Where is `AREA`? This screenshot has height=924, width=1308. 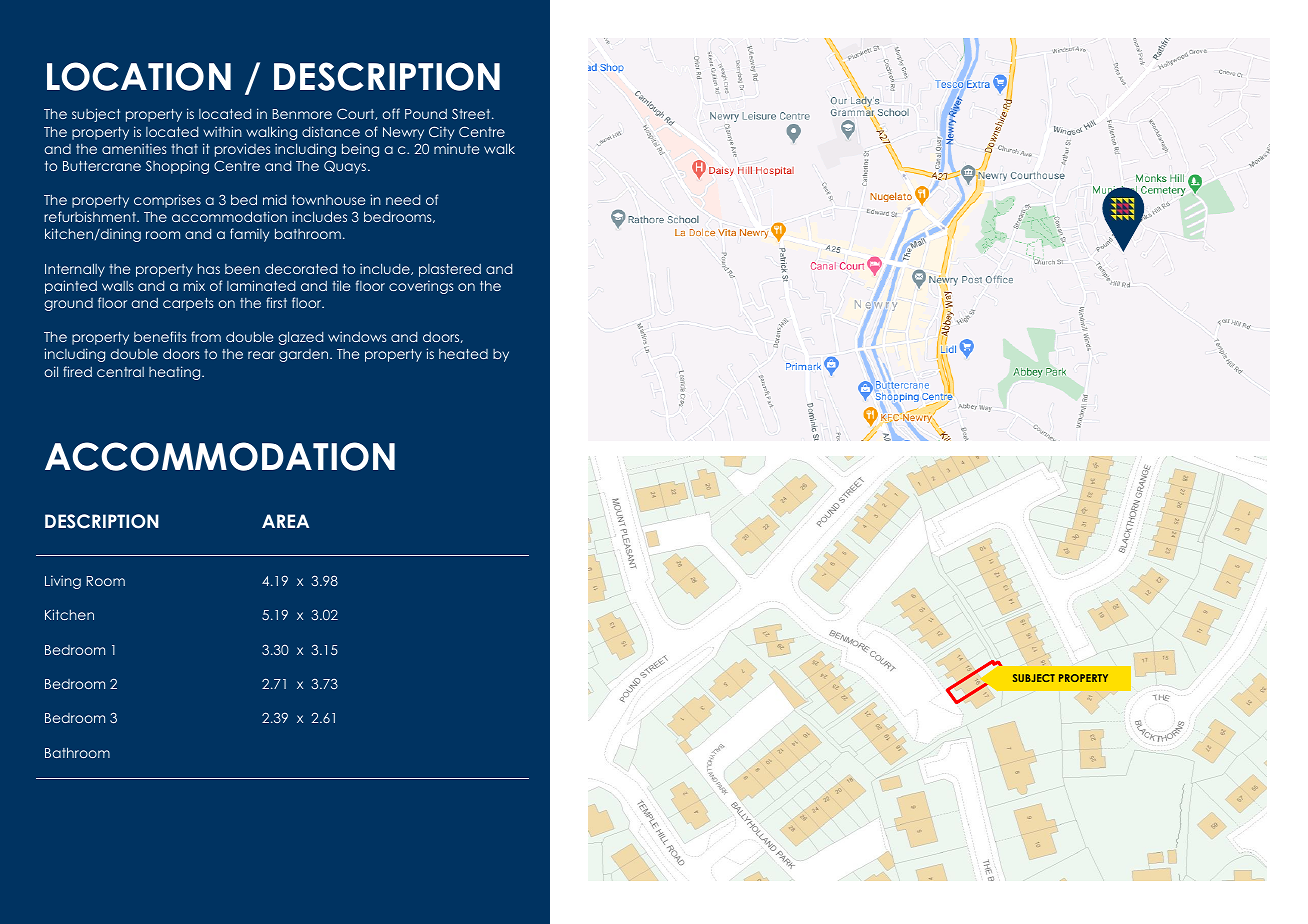
AREA is located at coordinates (285, 521).
